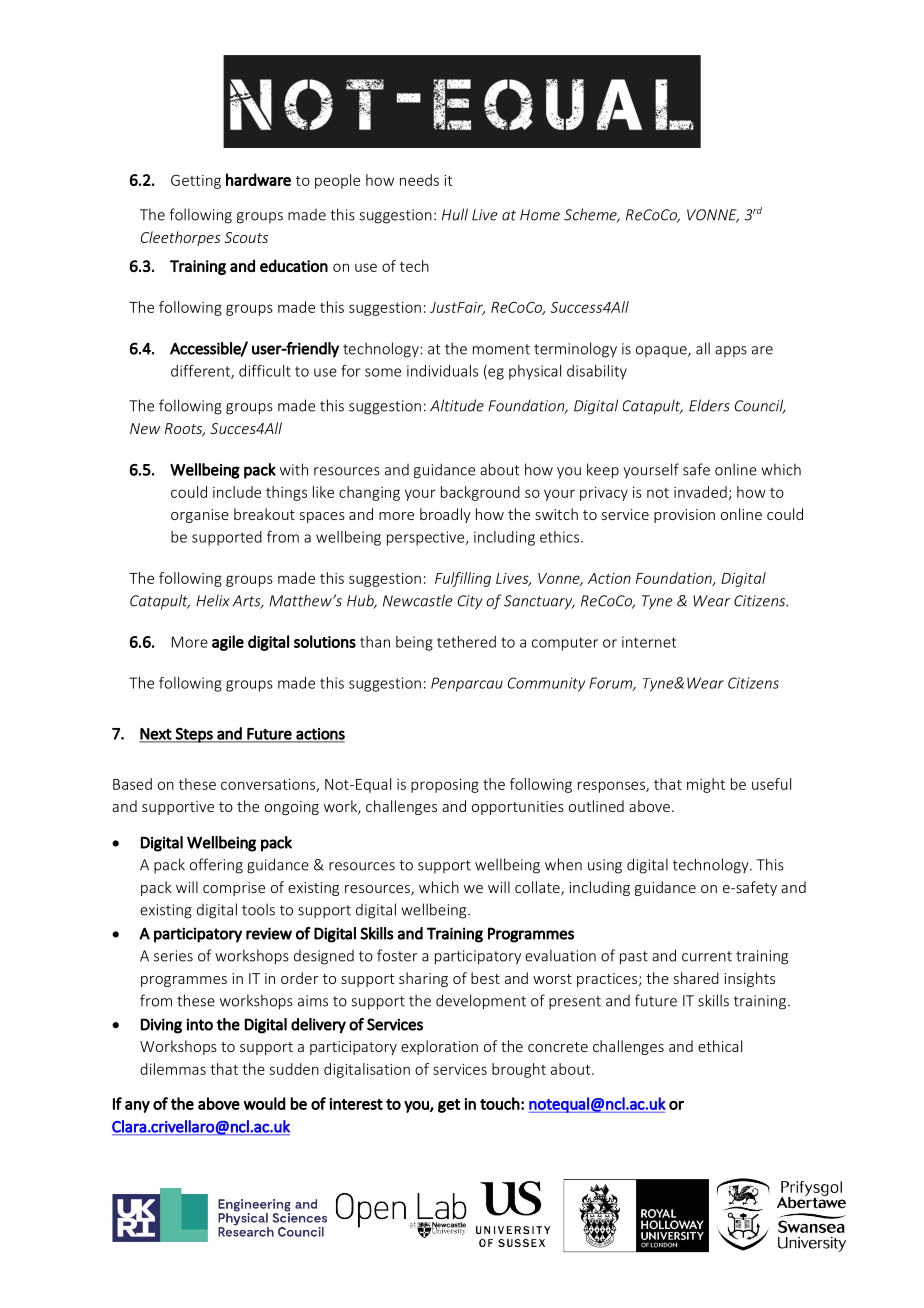 Image resolution: width=924 pixels, height=1308 pixels. I want to click on Home, so click(540, 215).
